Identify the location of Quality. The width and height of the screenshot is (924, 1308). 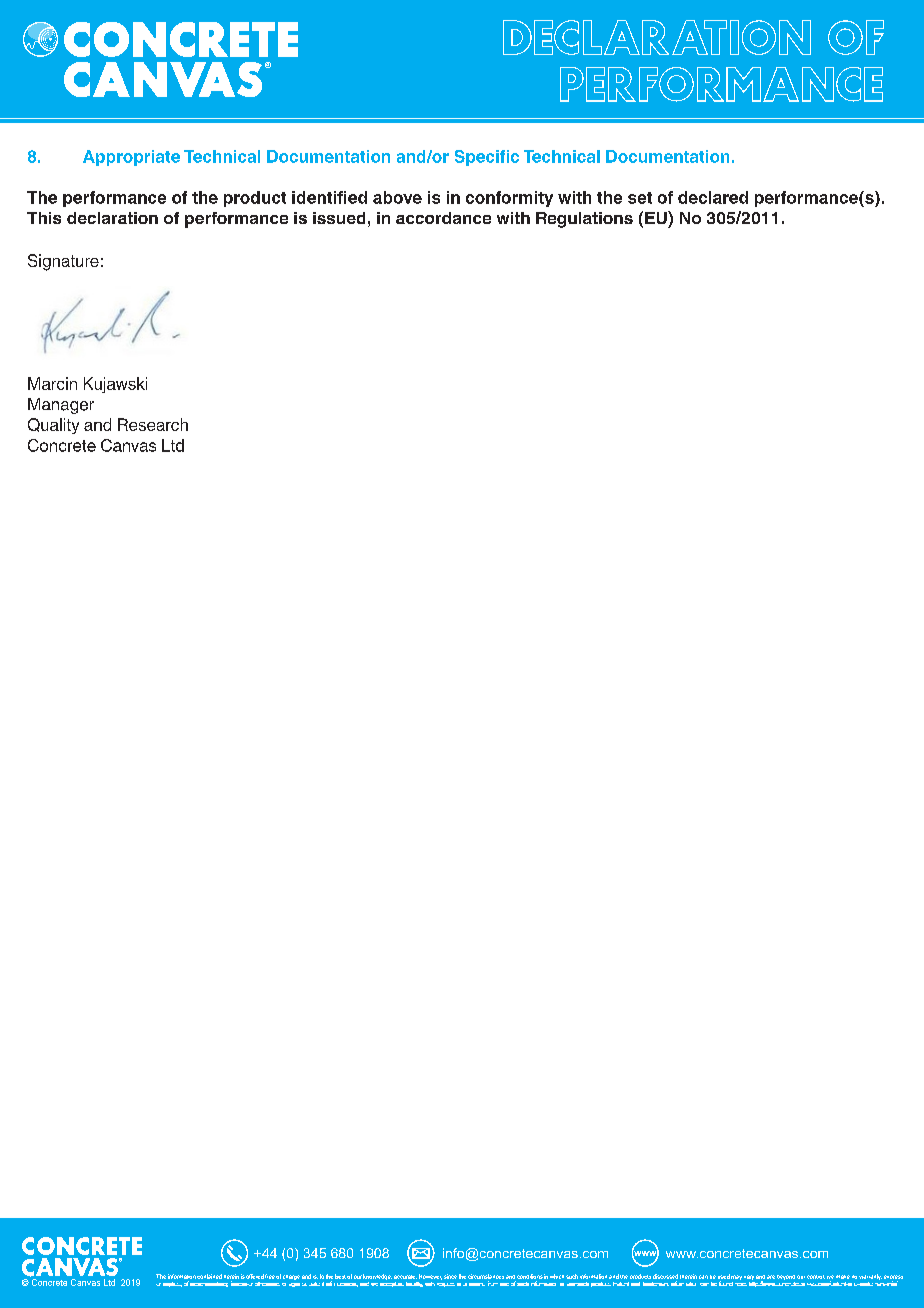
(53, 426).
